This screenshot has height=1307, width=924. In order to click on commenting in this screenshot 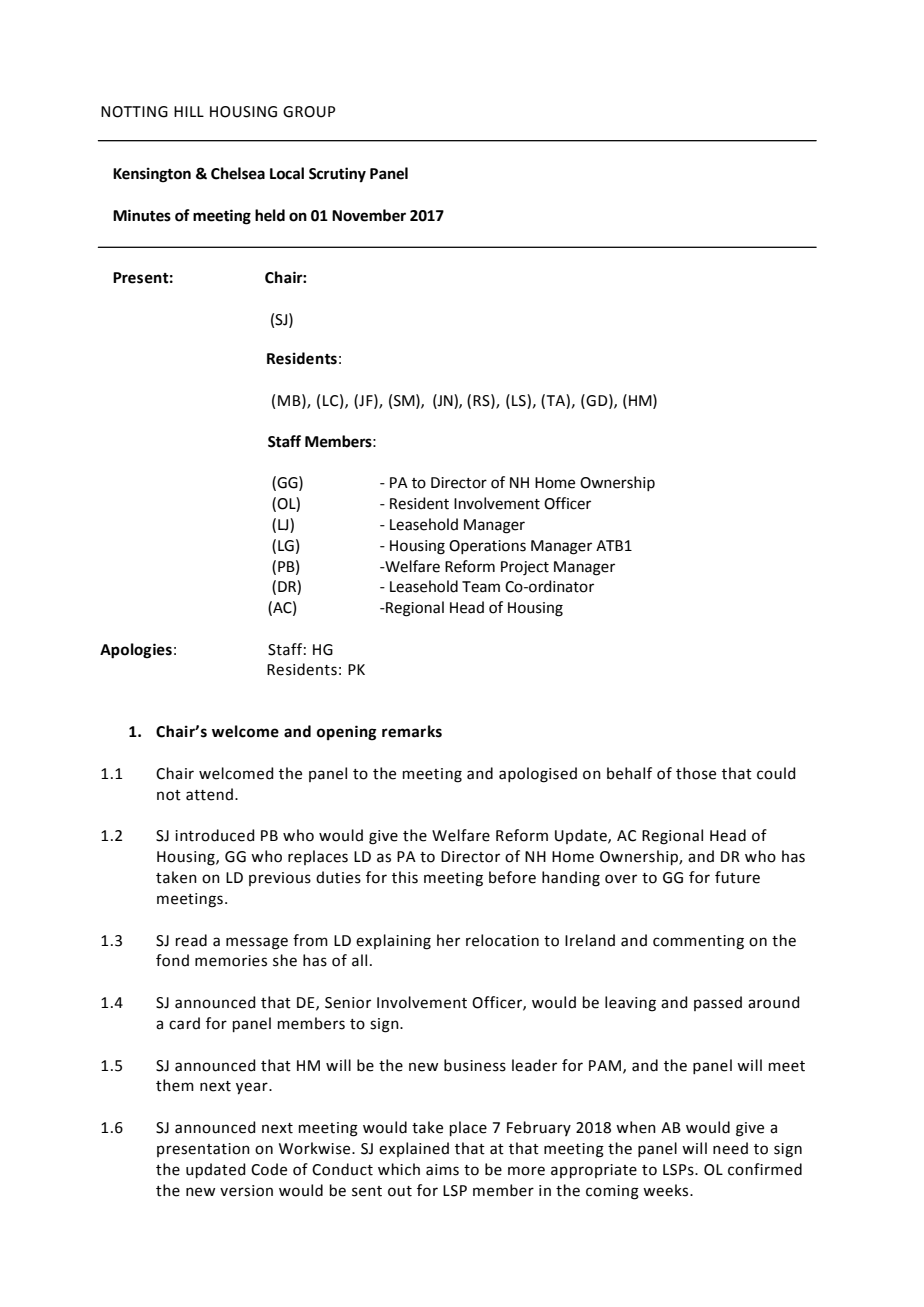, I will do `click(698, 942)`.
